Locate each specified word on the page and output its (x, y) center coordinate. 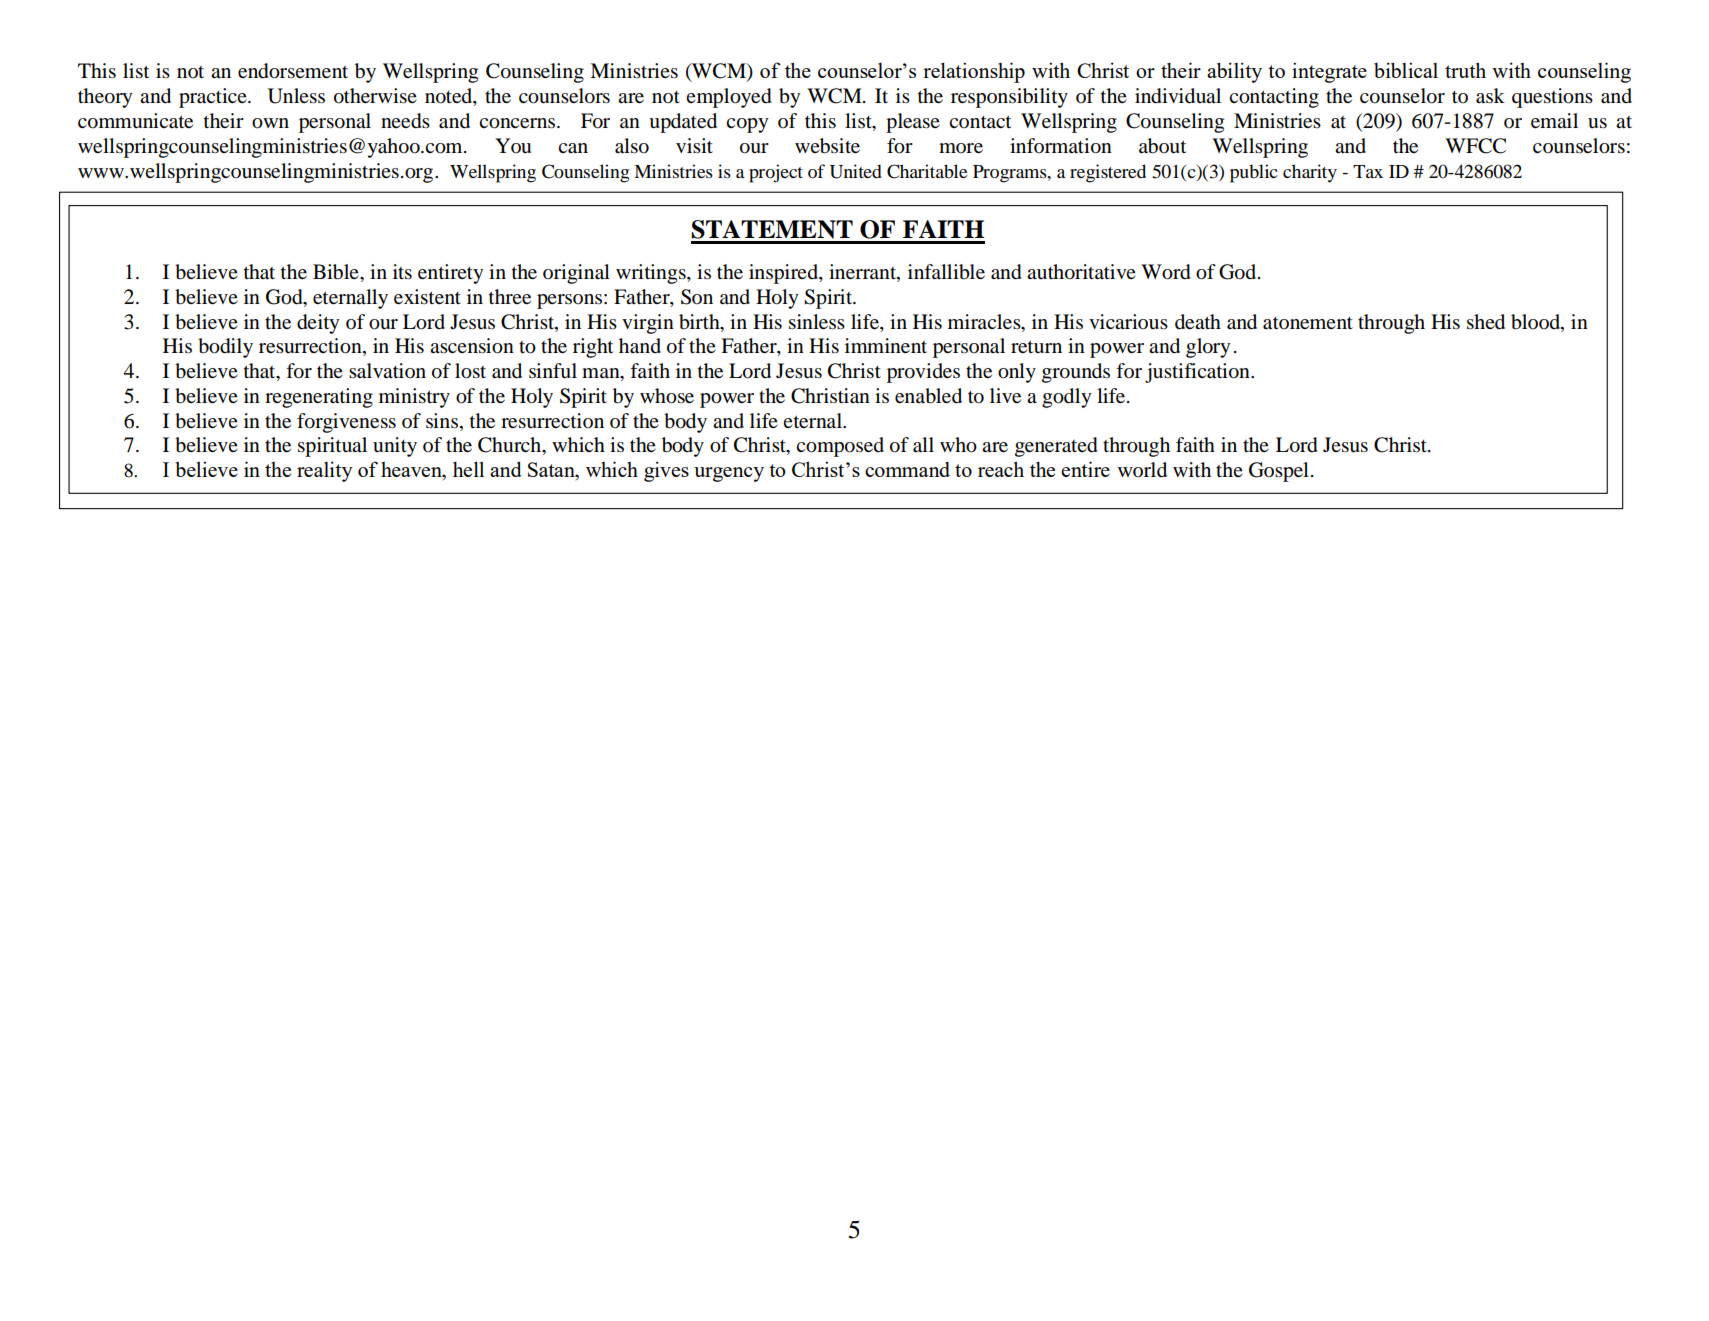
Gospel (1279, 472)
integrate (1329, 72)
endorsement (293, 71)
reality (325, 471)
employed (729, 98)
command (907, 469)
